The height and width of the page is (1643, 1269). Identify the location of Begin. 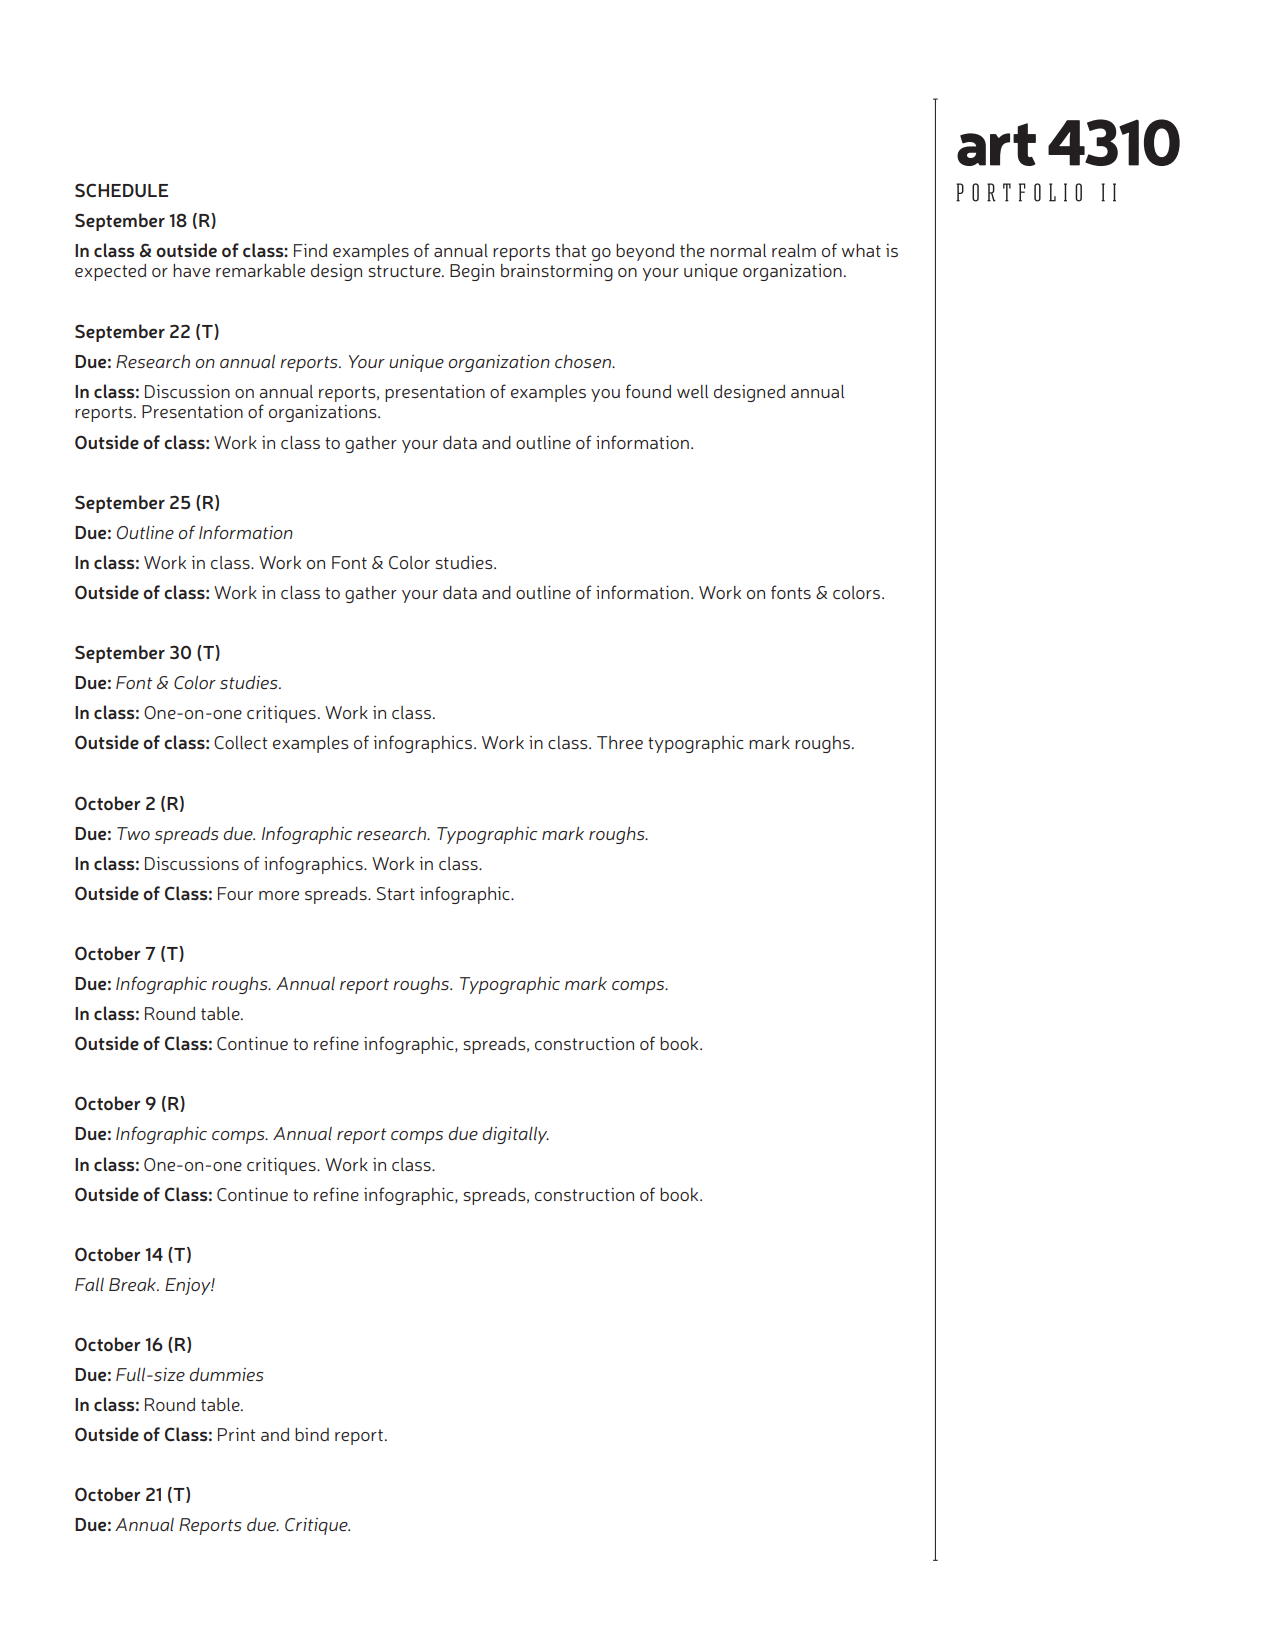
(472, 272).
